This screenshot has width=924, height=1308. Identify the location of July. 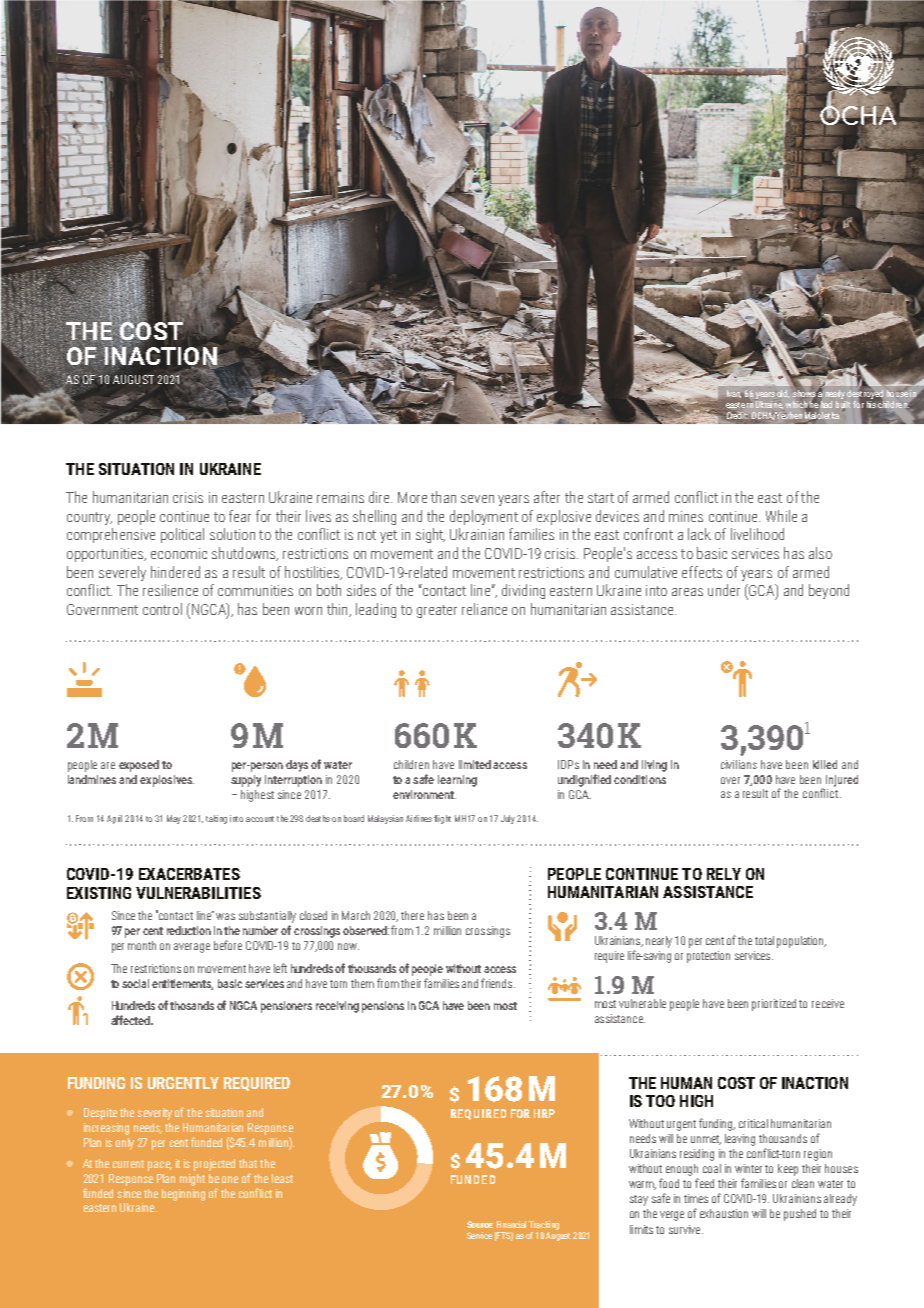
(509, 819).
